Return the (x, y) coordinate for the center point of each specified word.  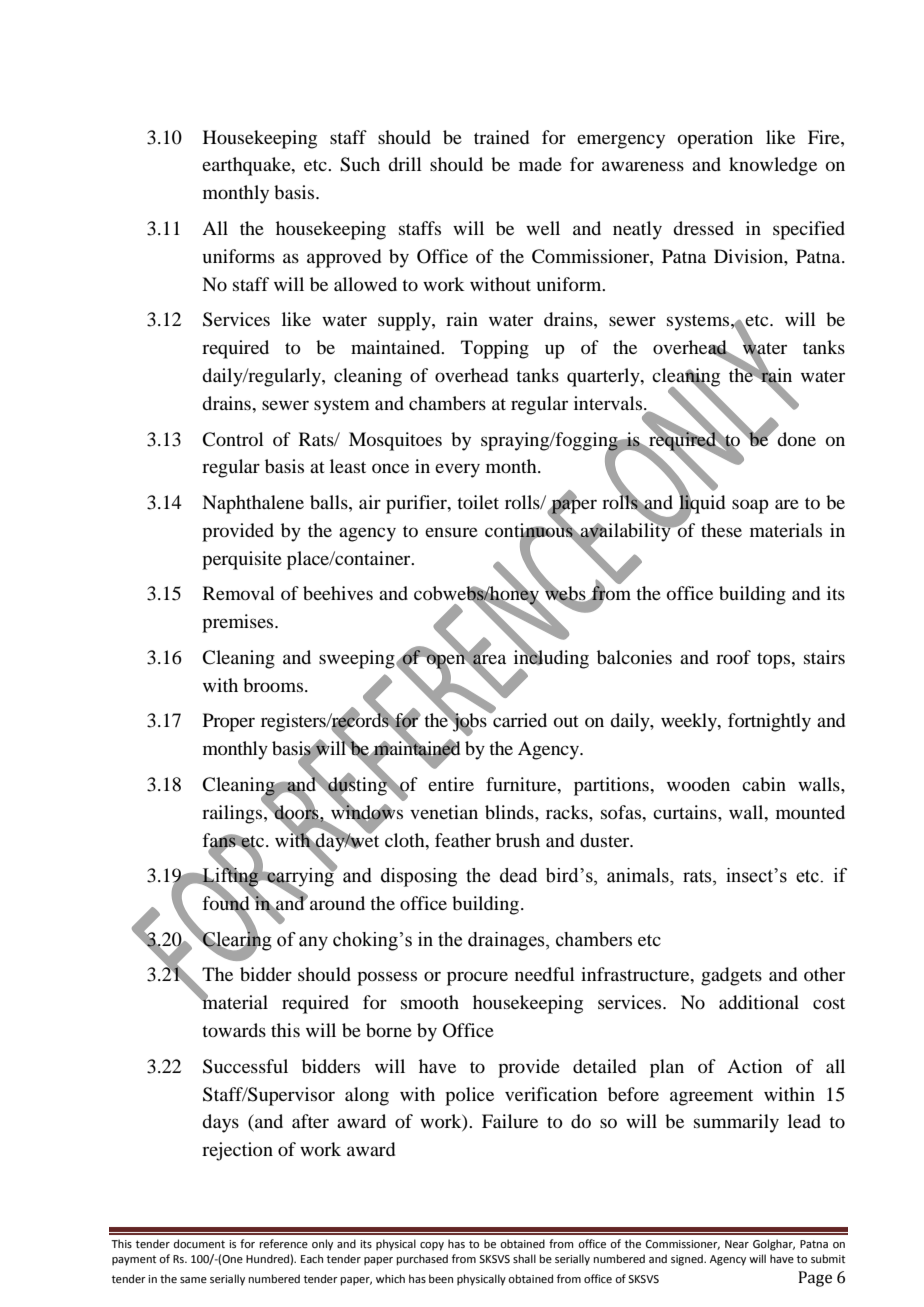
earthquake (247, 166)
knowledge (773, 166)
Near (737, 1244)
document (199, 1243)
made (540, 164)
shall (524, 1258)
